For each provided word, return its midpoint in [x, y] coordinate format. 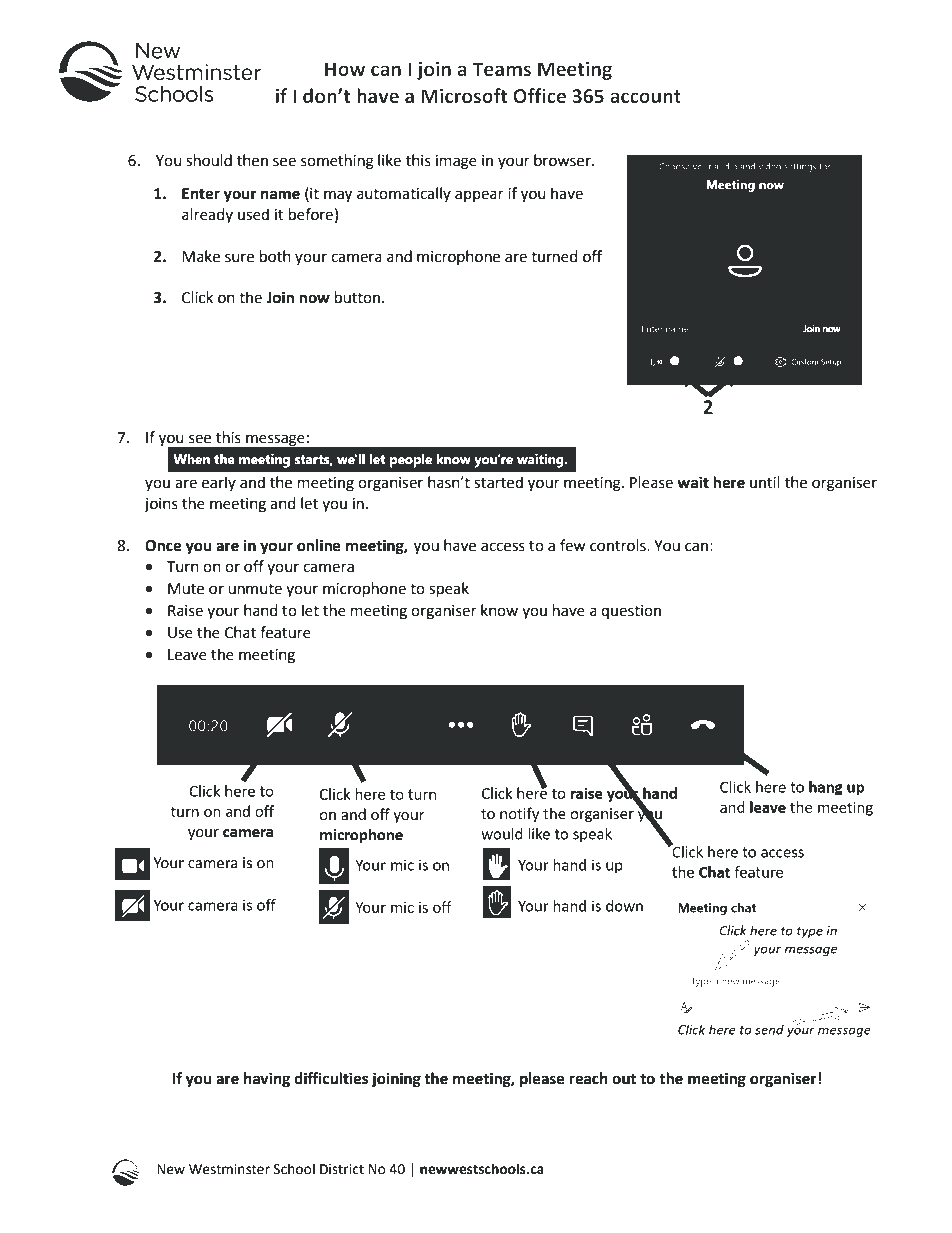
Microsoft [464, 96]
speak [449, 590]
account [645, 97]
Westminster [229, 1169]
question [631, 612]
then [252, 160]
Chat [240, 632]
